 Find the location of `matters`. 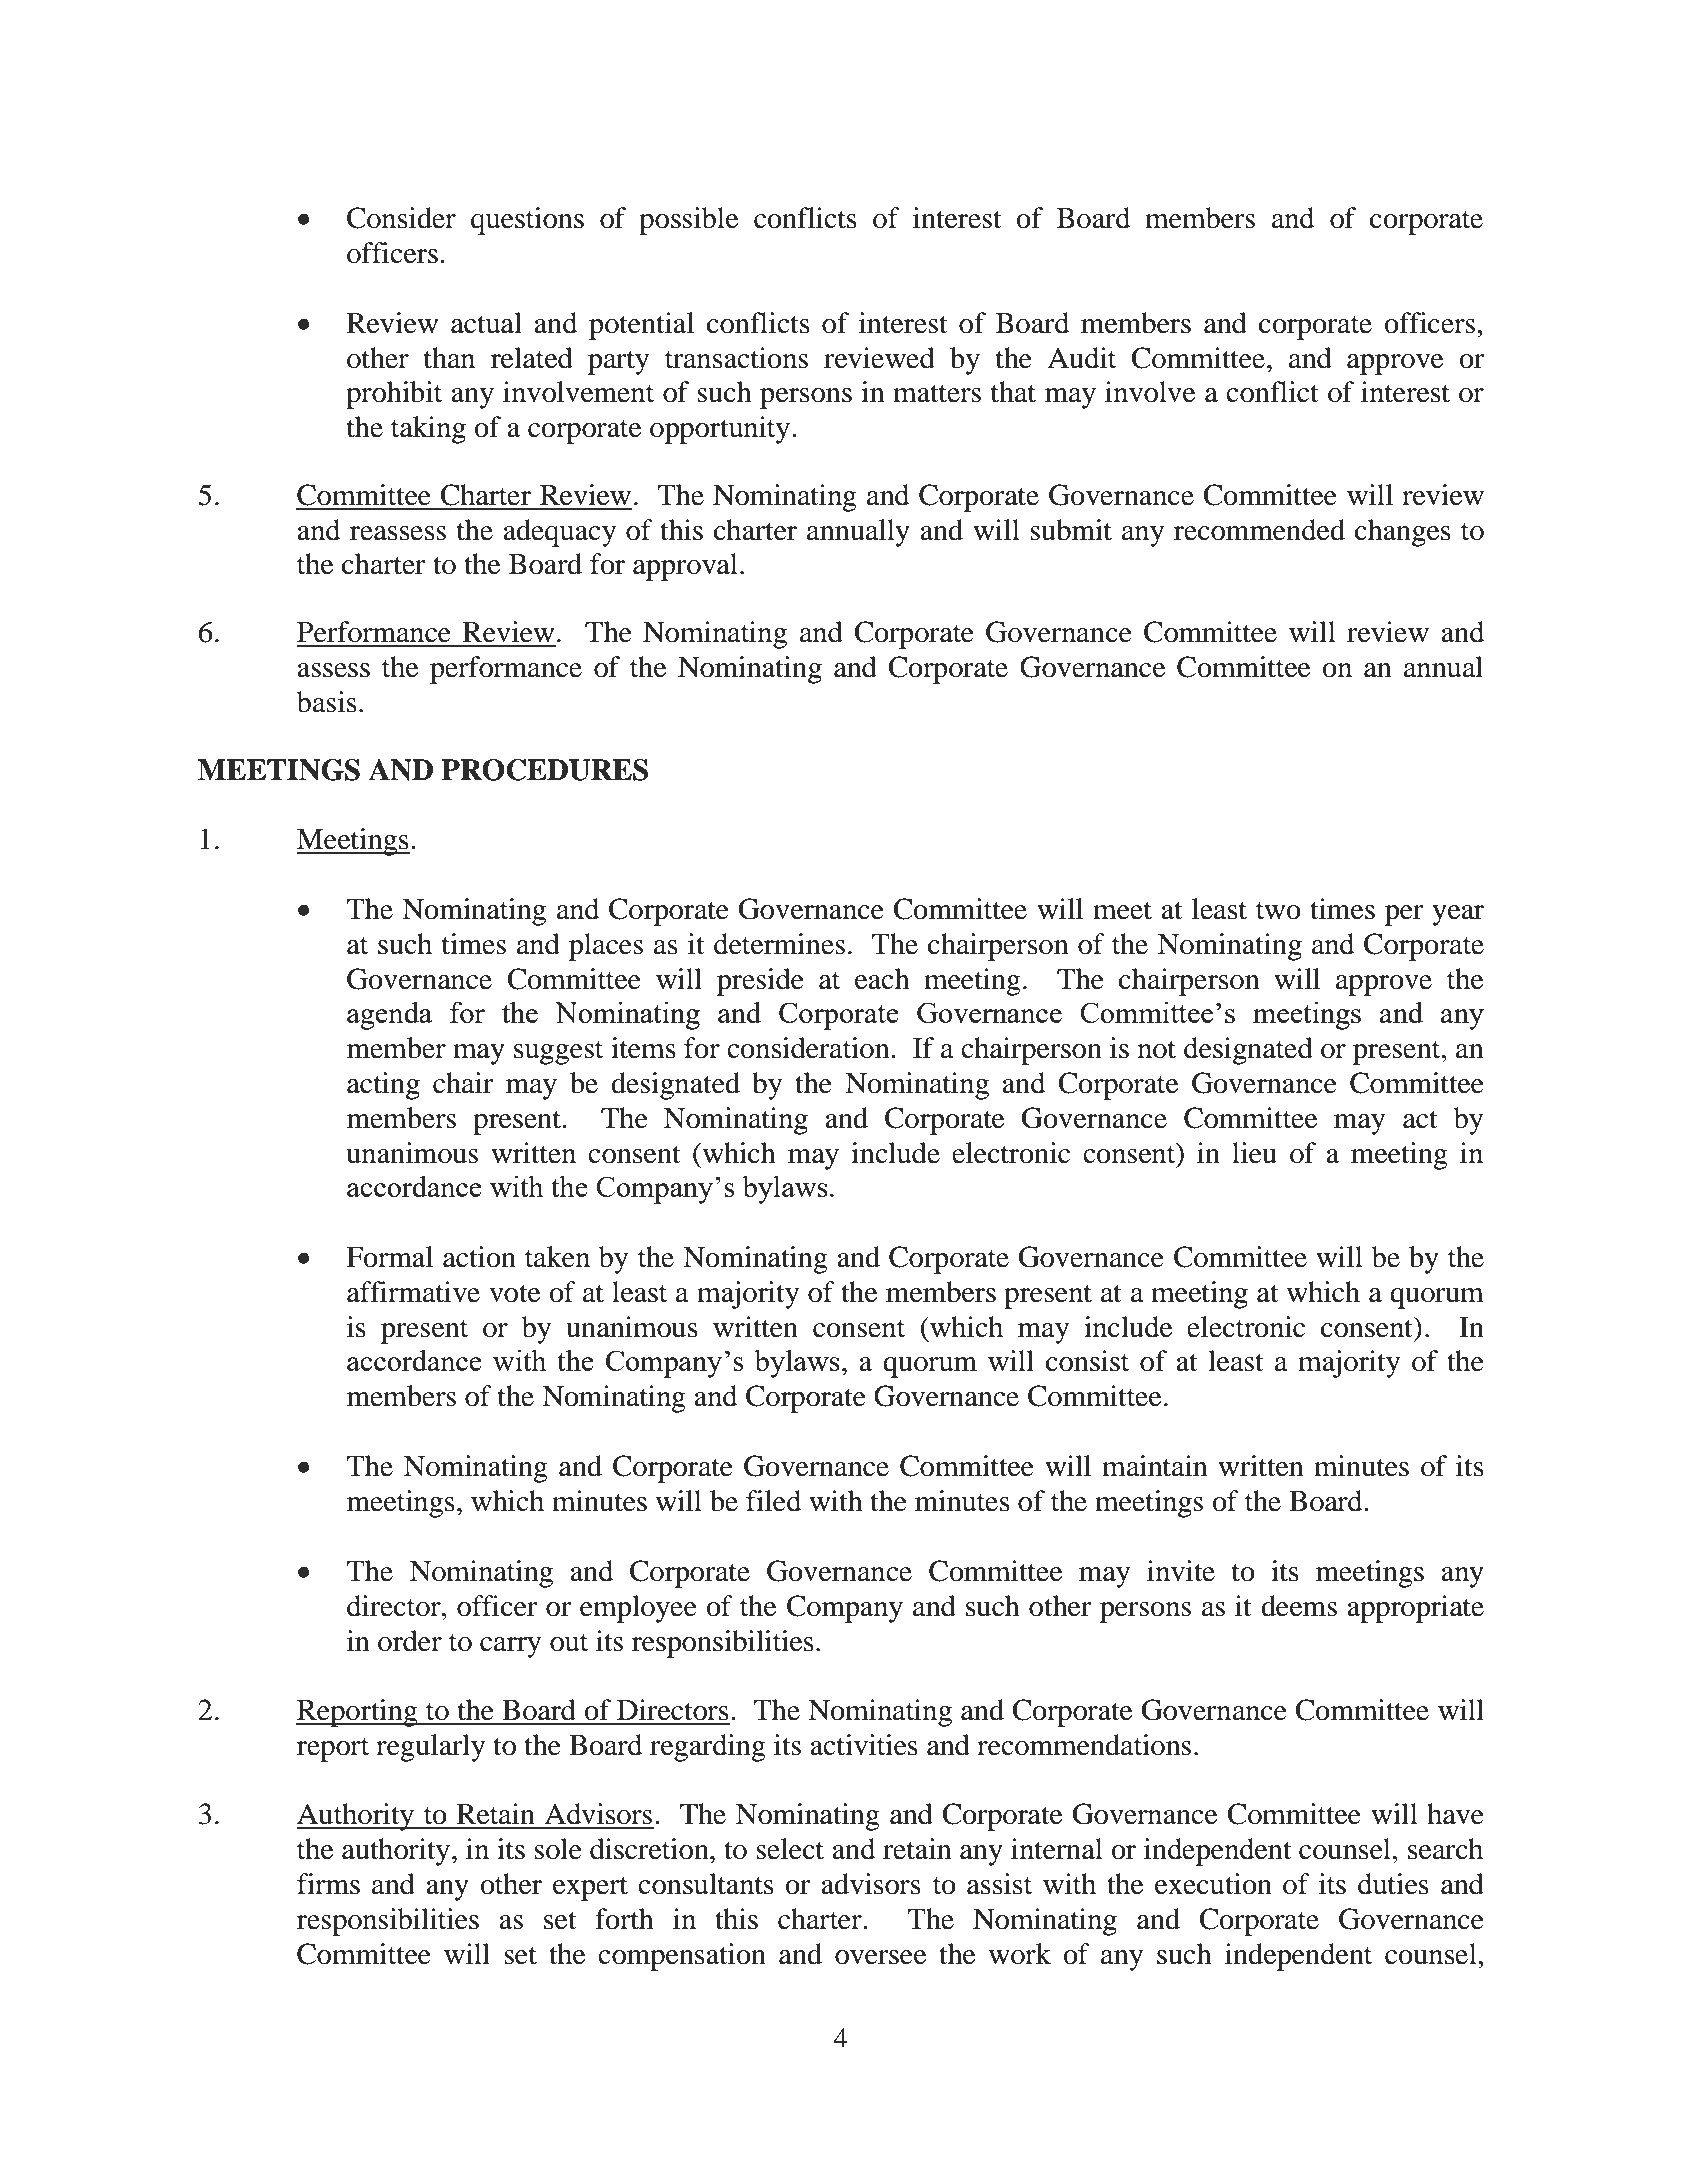

matters is located at coordinates (937, 393).
